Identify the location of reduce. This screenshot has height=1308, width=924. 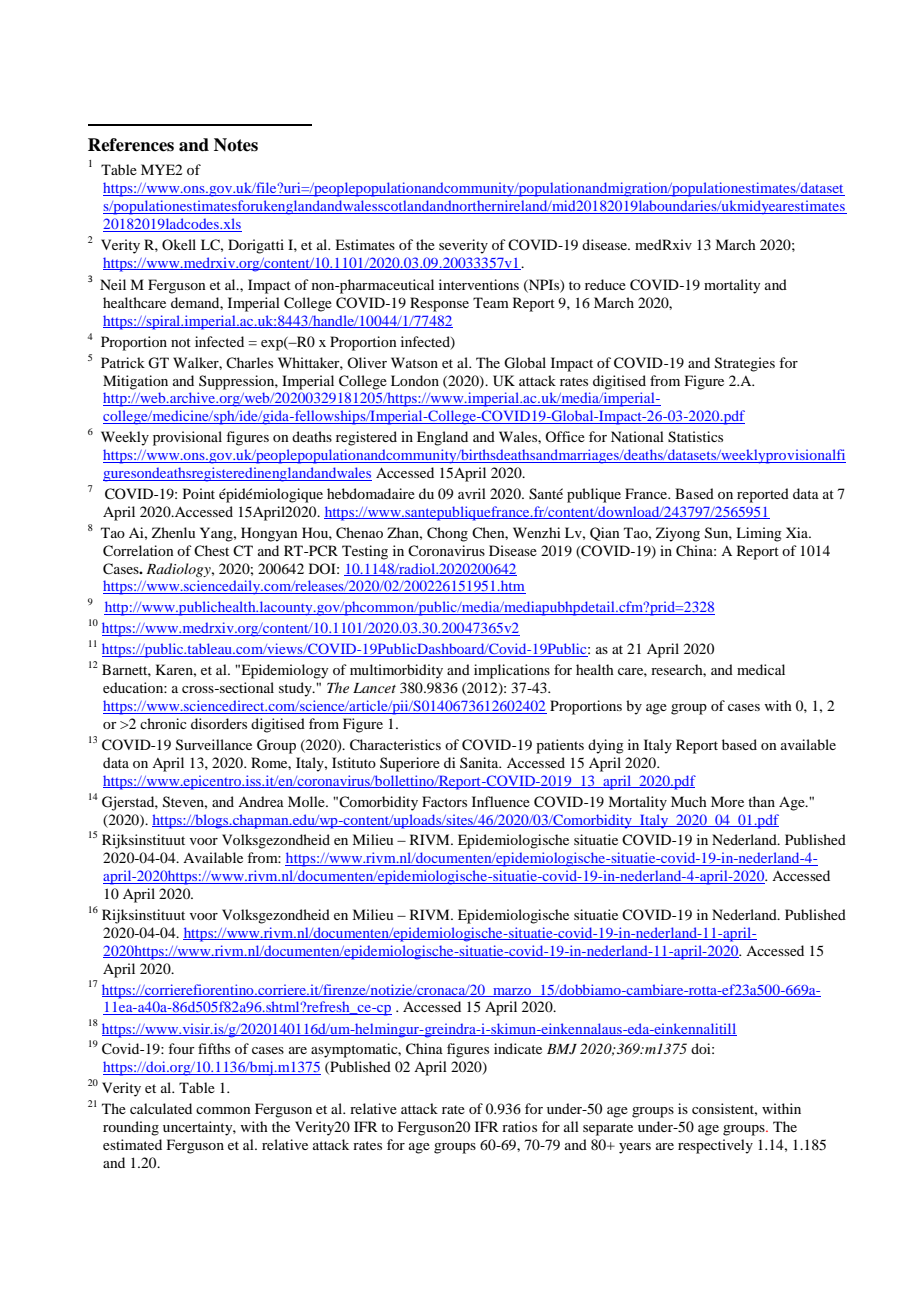
(605, 284).
